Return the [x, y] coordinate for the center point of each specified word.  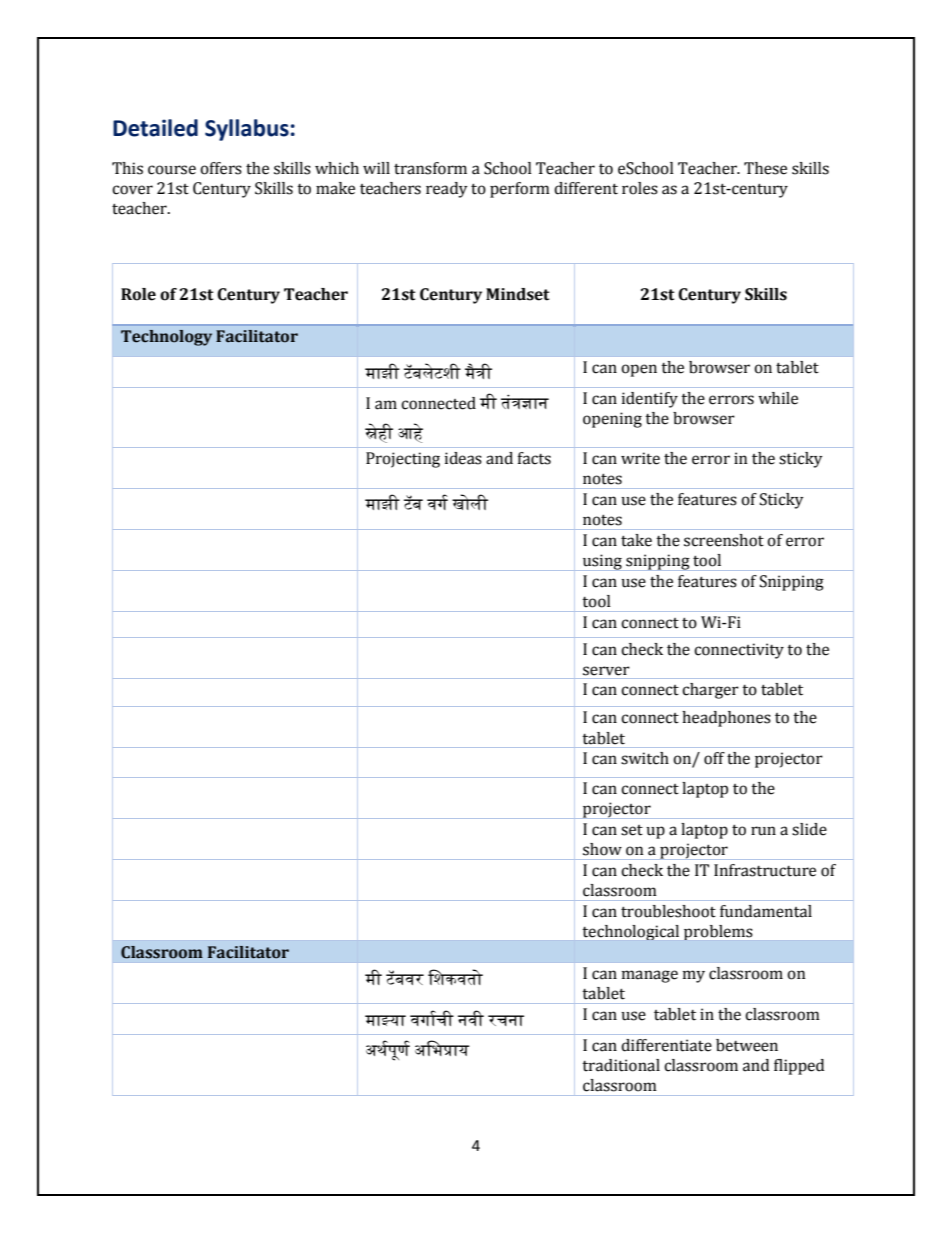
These [765, 168]
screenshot [724, 540]
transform [430, 168]
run [763, 831]
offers [221, 168]
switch [645, 758]
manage [650, 976]
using [602, 562]
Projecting [403, 460]
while [778, 398]
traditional [621, 1065]
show [602, 849]
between [747, 1045]
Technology [166, 338]
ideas [463, 458]
